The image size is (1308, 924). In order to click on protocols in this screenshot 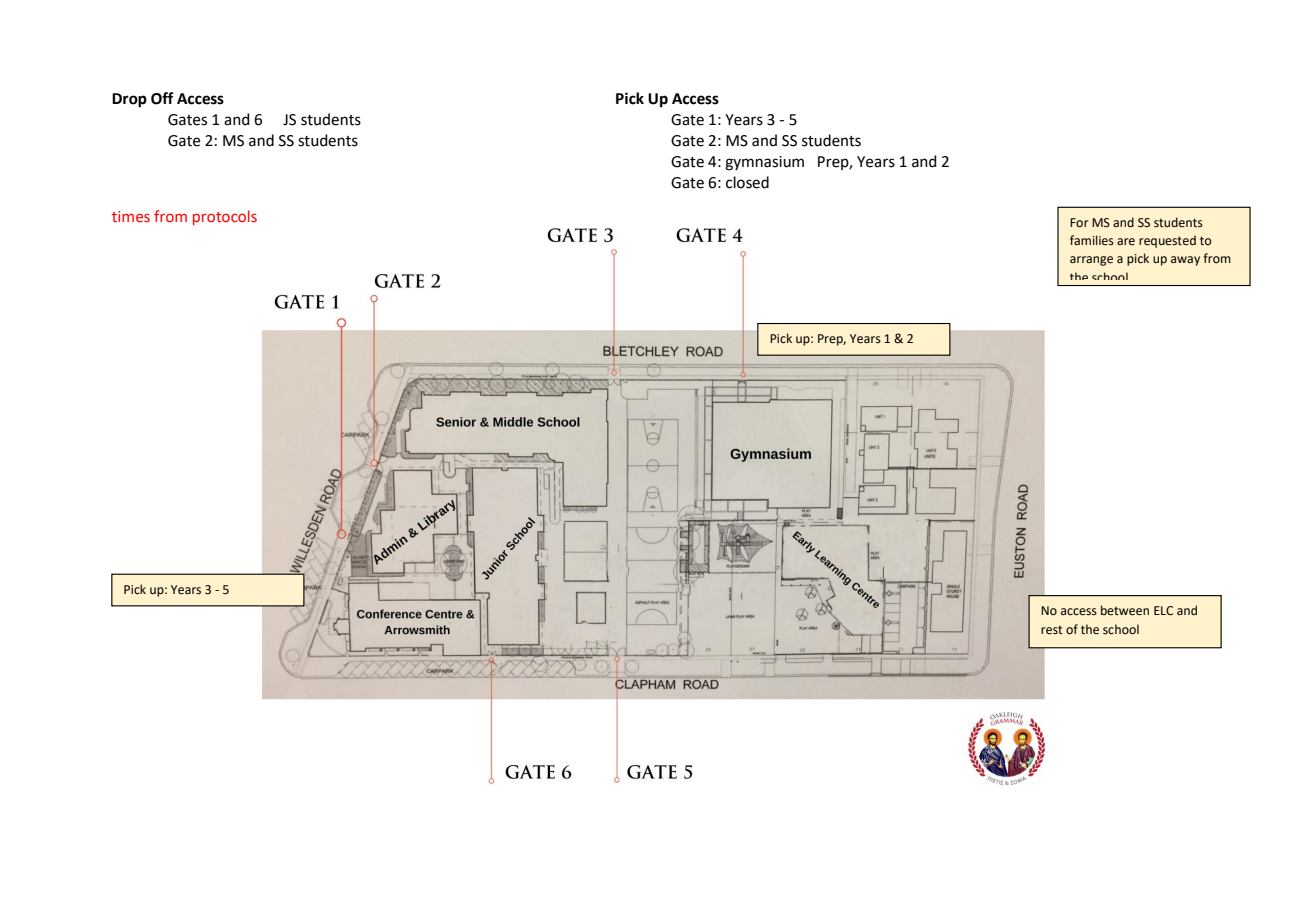, I will do `click(225, 217)`.
